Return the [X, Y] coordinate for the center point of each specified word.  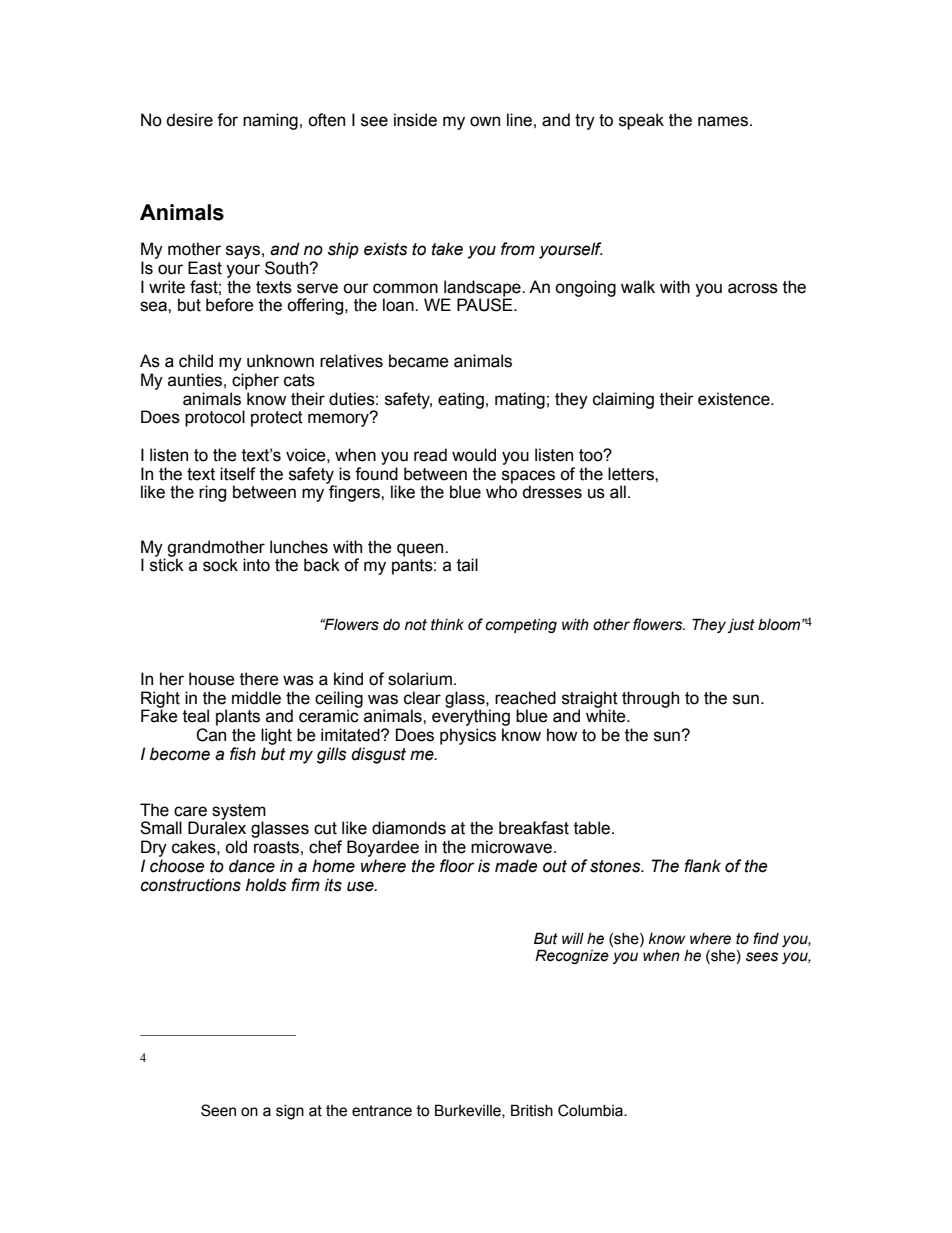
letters [632, 474]
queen [421, 550]
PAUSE [486, 304]
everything [471, 717]
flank [702, 866]
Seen [218, 1110]
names [724, 121]
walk [638, 287]
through [650, 699]
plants [238, 717]
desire [189, 120]
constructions [191, 885]
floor [457, 866]
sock [220, 565]
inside [415, 120]
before [230, 305]
